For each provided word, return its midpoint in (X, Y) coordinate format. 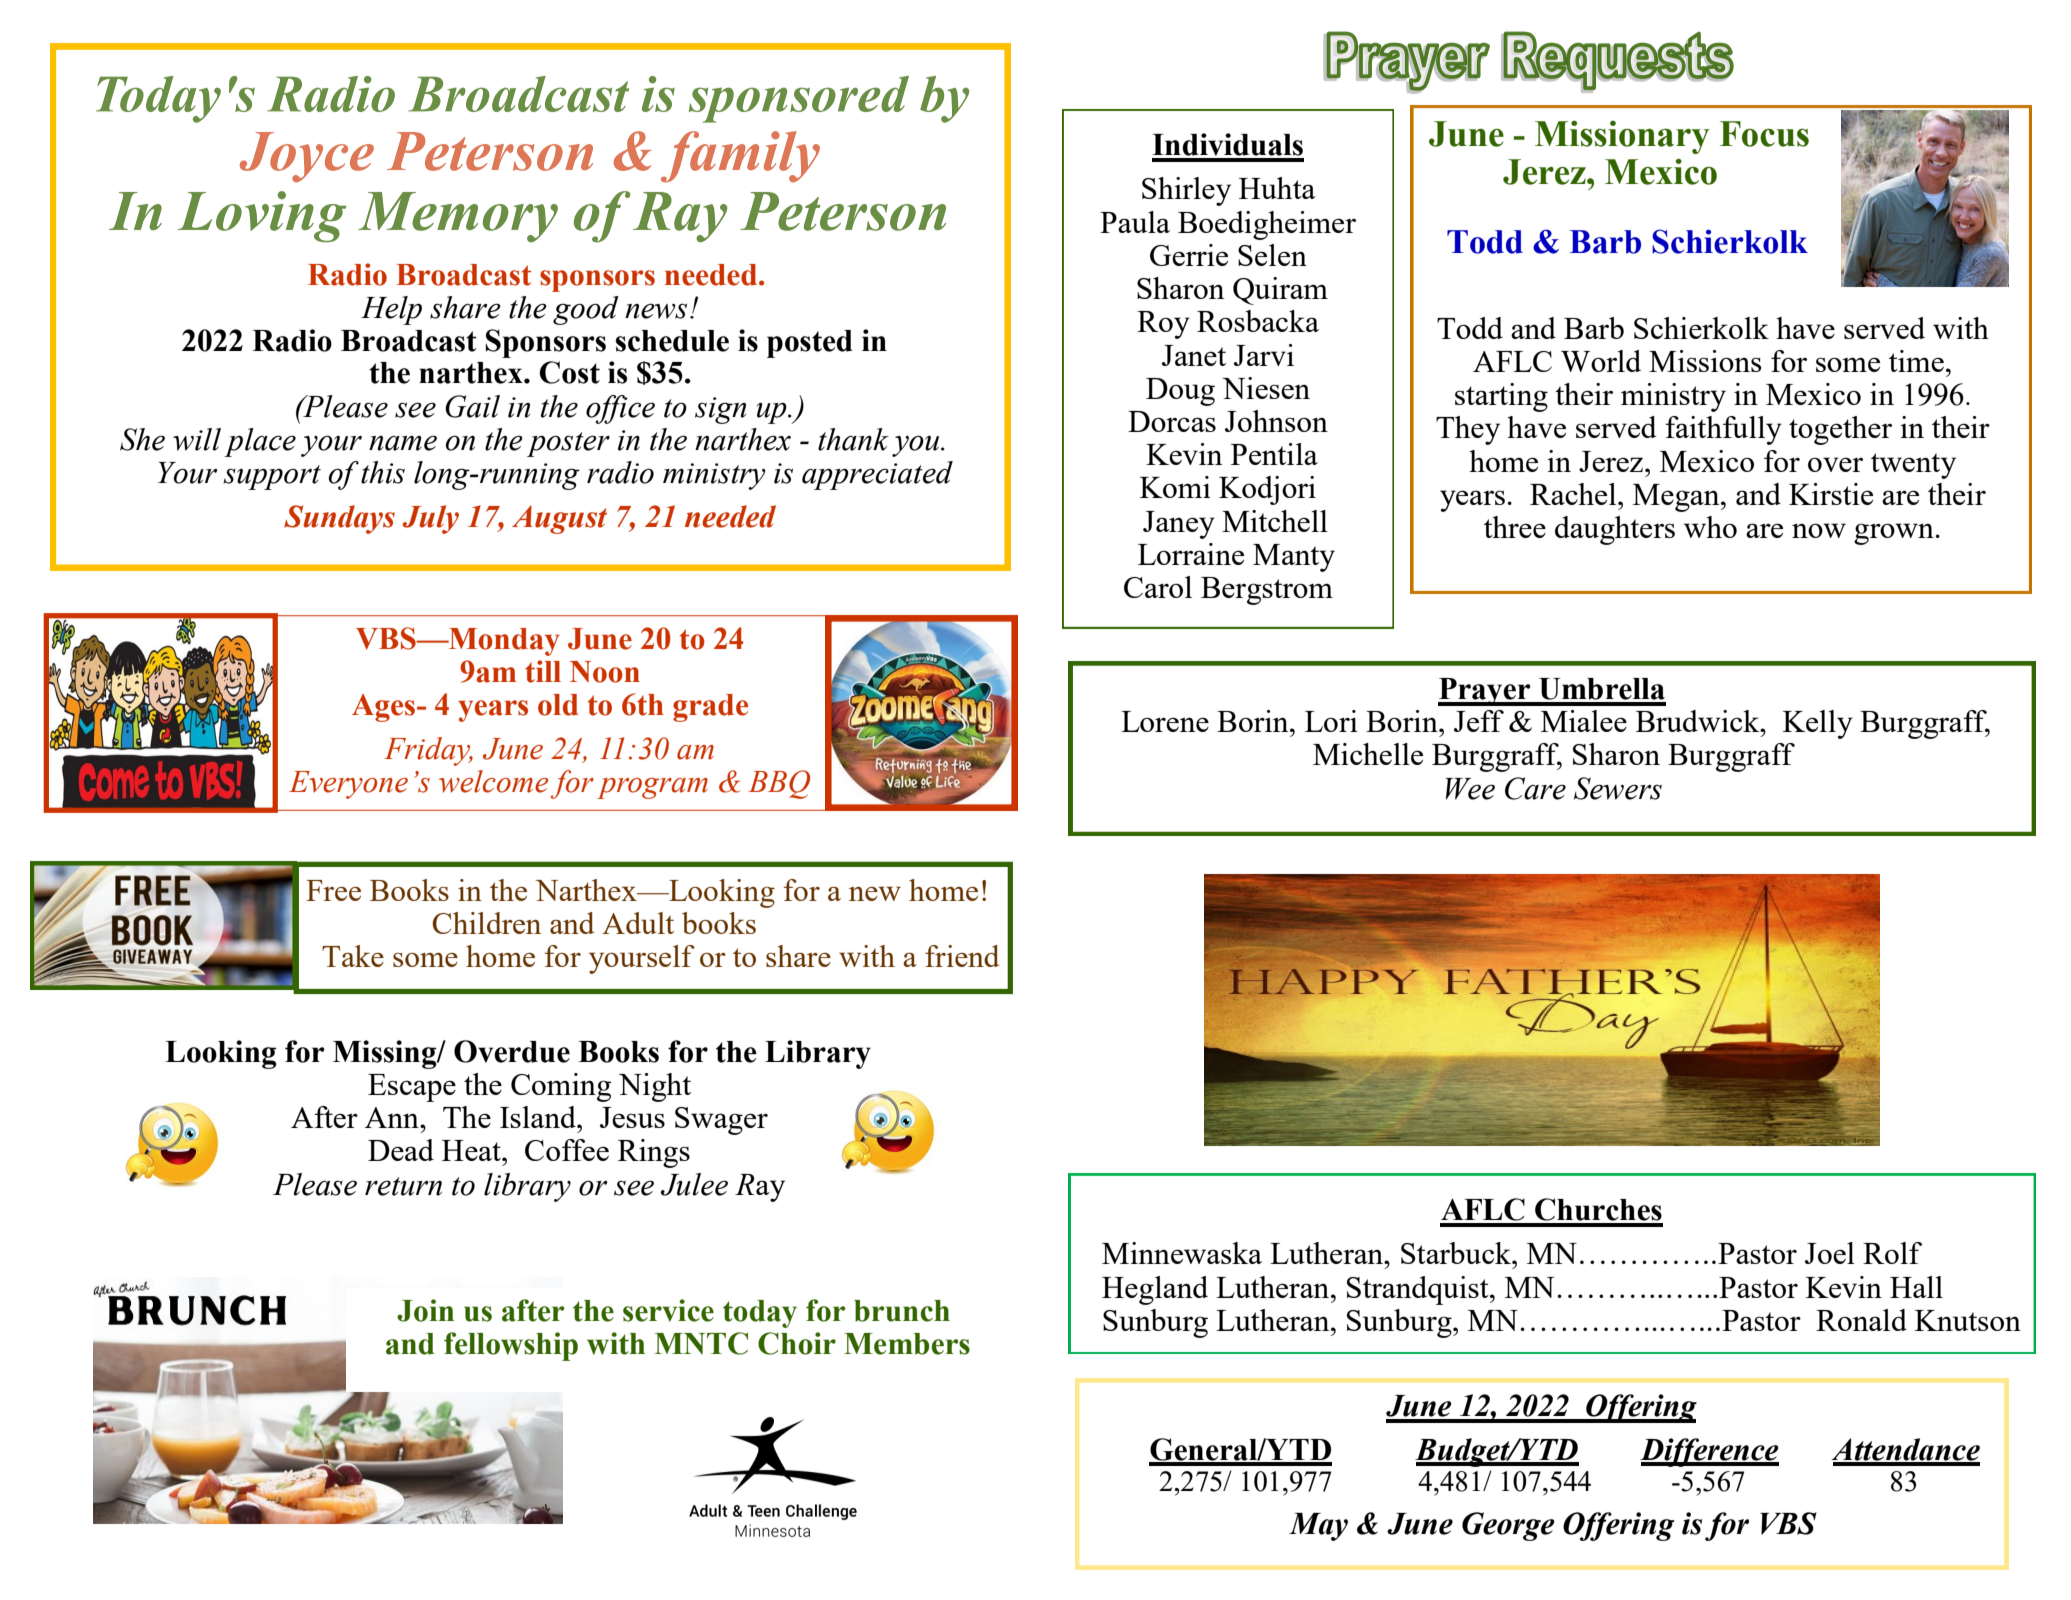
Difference (1709, 1452)
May (1318, 1527)
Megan (1677, 498)
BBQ (779, 784)
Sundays (339, 519)
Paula (1135, 222)
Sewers (1618, 788)
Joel (1830, 1253)
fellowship (511, 1346)
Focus (1764, 134)
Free (333, 890)
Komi (1175, 487)
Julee (694, 1184)
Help (391, 310)
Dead (401, 1150)
